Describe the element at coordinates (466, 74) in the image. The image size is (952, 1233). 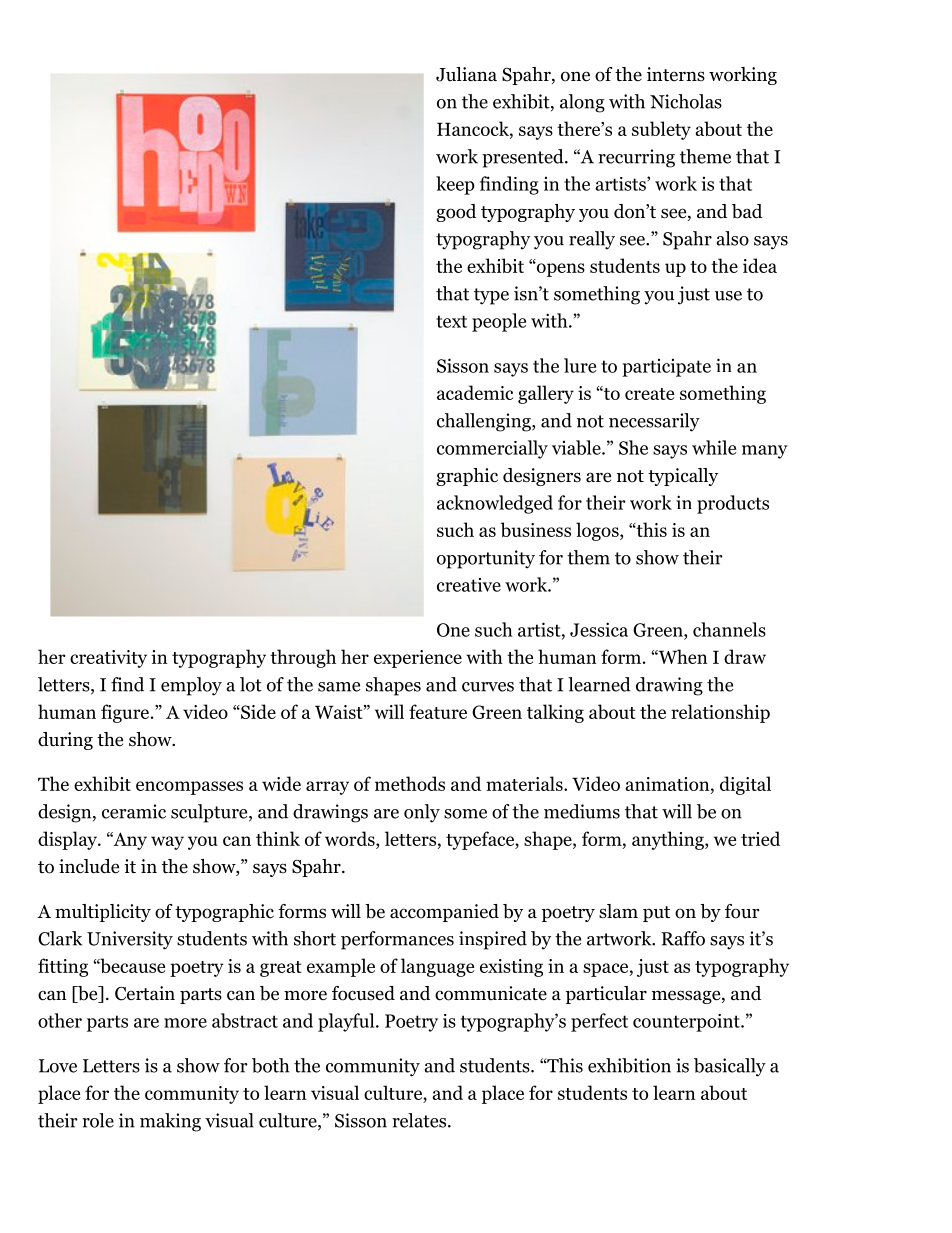
I see `Juliana` at that location.
